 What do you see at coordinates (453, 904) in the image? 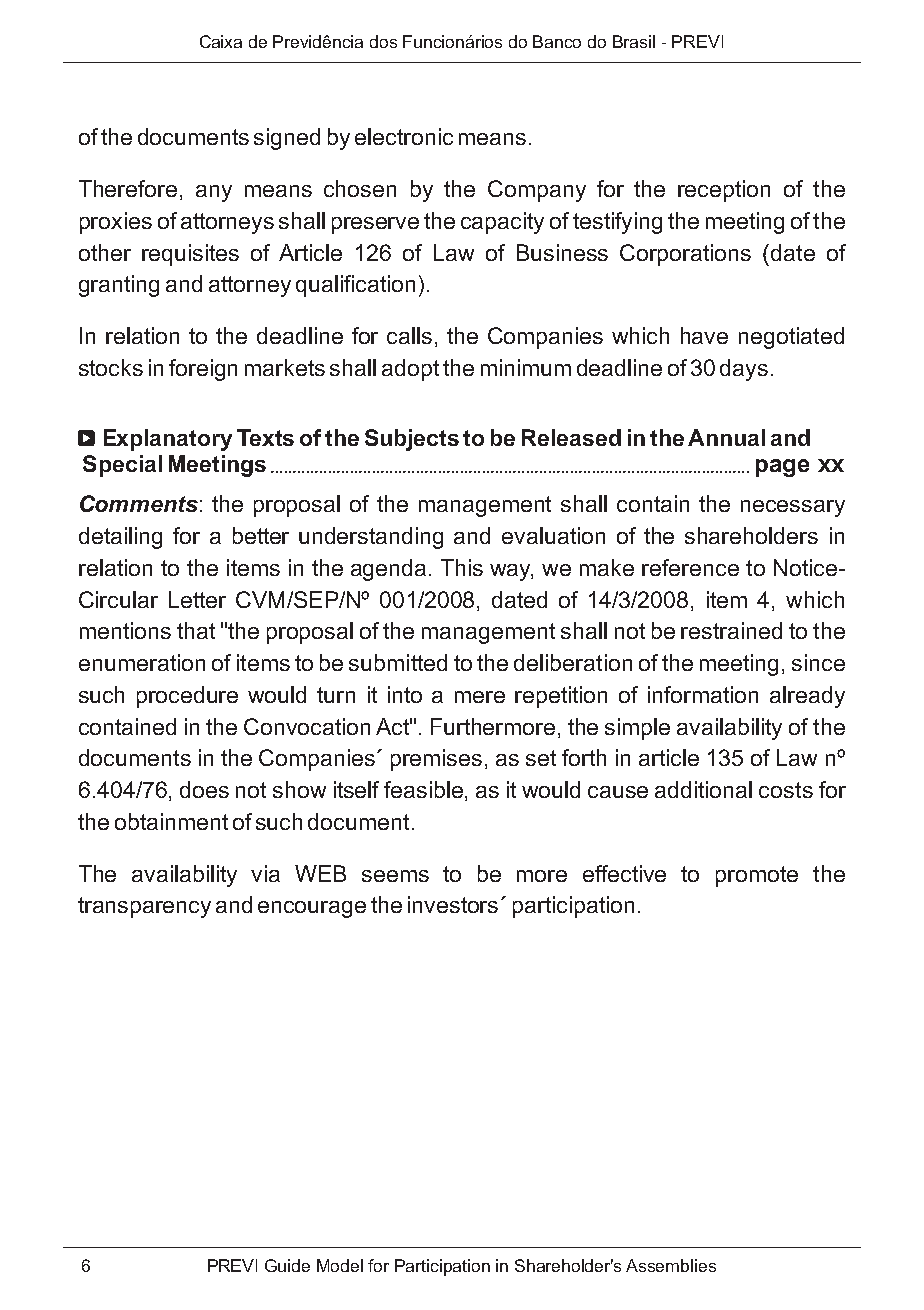
I see `investors` at bounding box center [453, 904].
